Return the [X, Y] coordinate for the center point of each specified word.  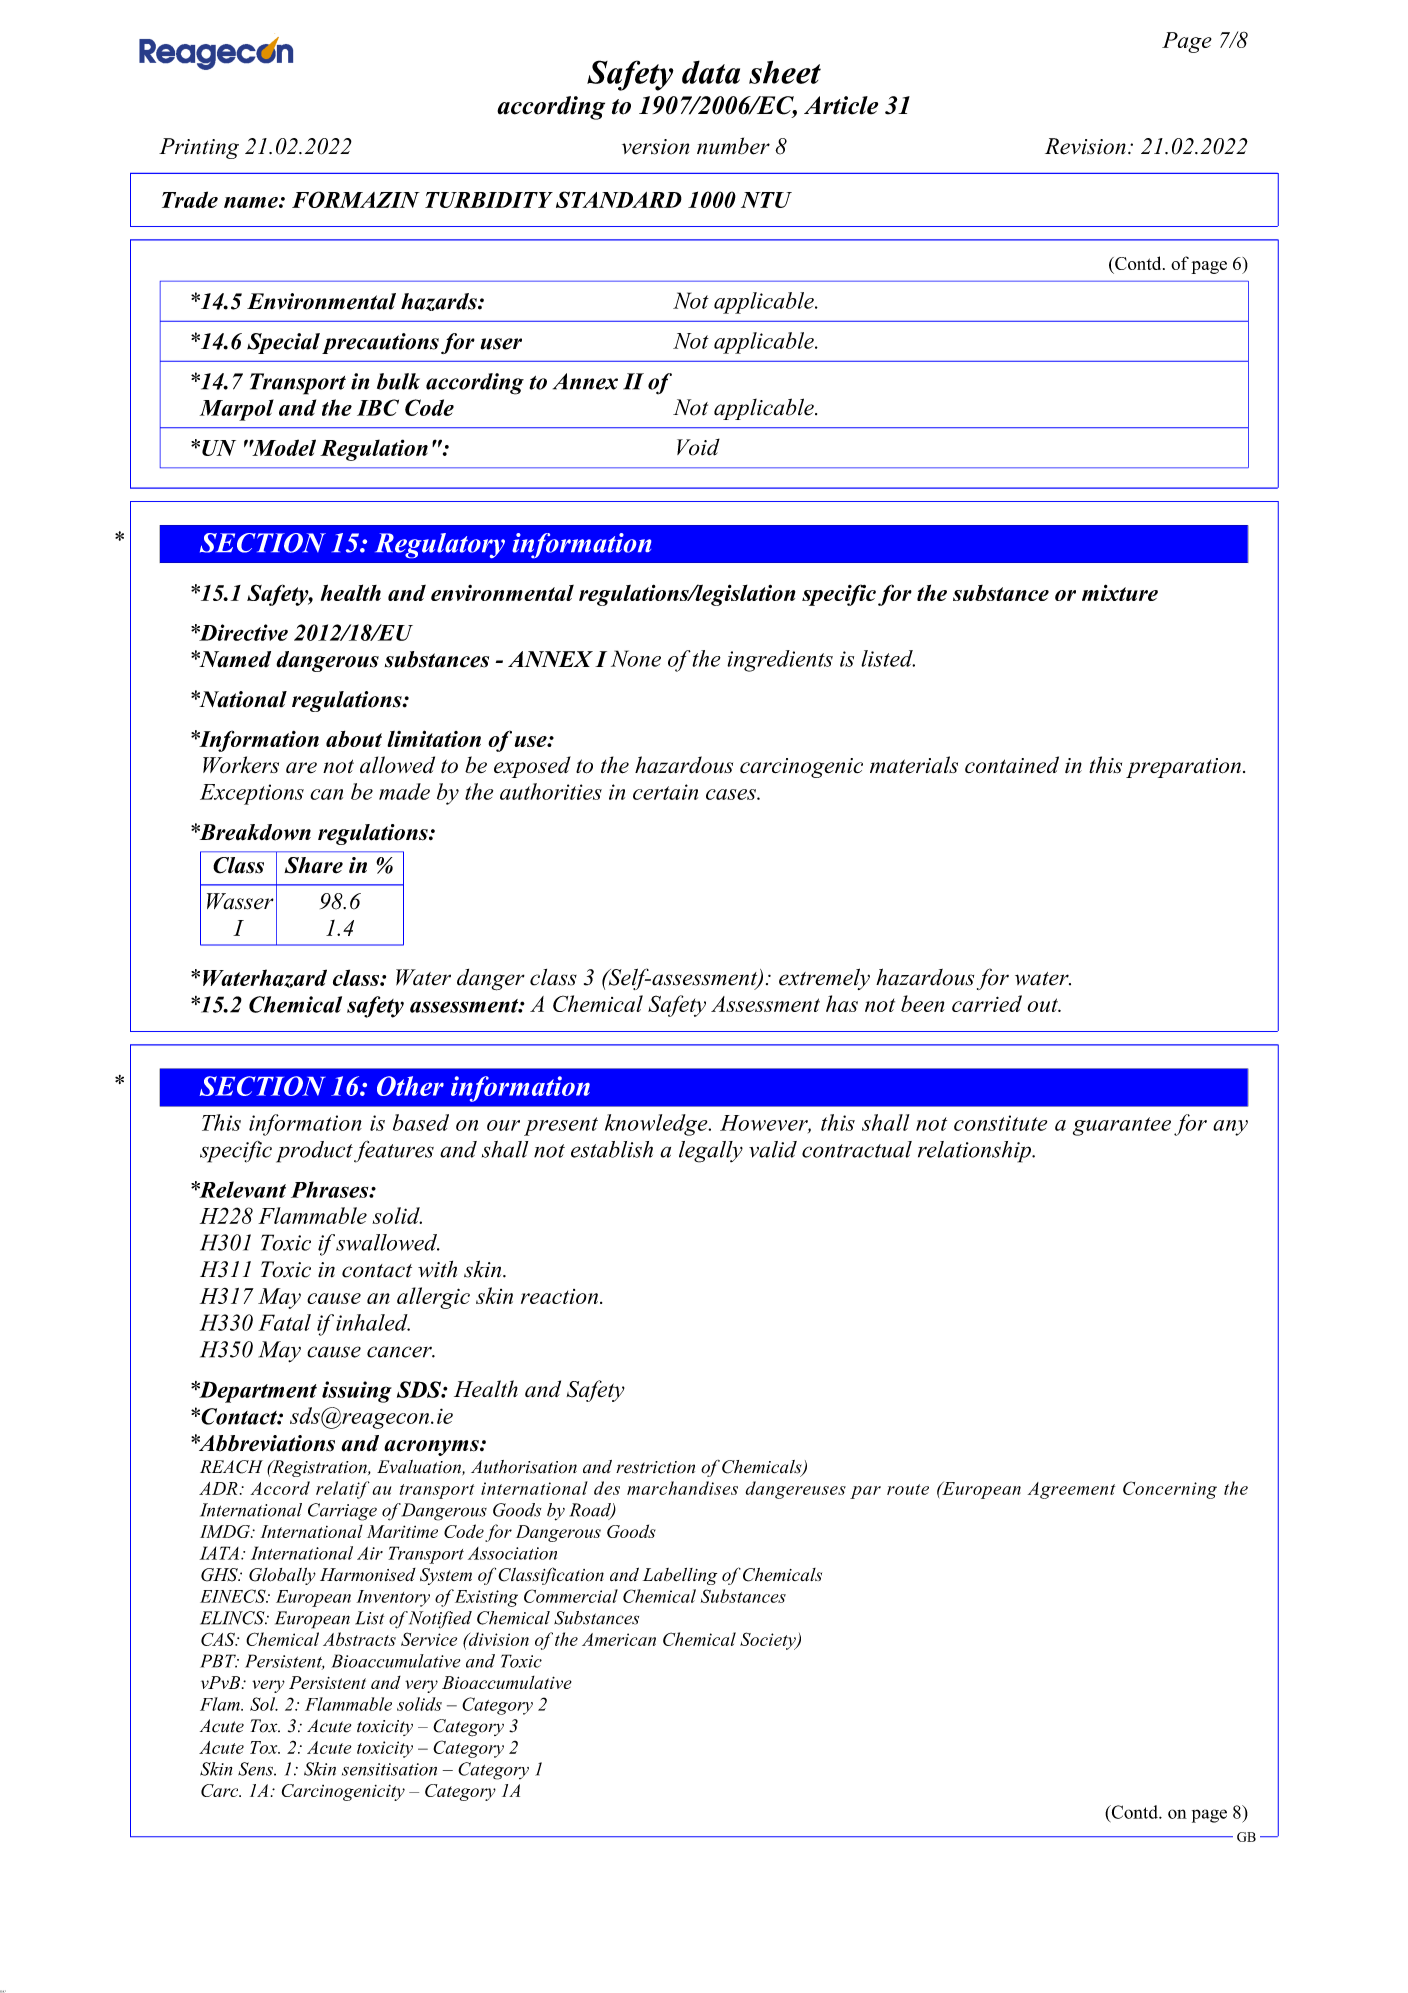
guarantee [1122, 1126]
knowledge [657, 1125]
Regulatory [440, 545]
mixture [1120, 592]
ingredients [780, 661]
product [314, 1152]
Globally [282, 1576]
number [733, 146]
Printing [199, 148]
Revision [1085, 146]
